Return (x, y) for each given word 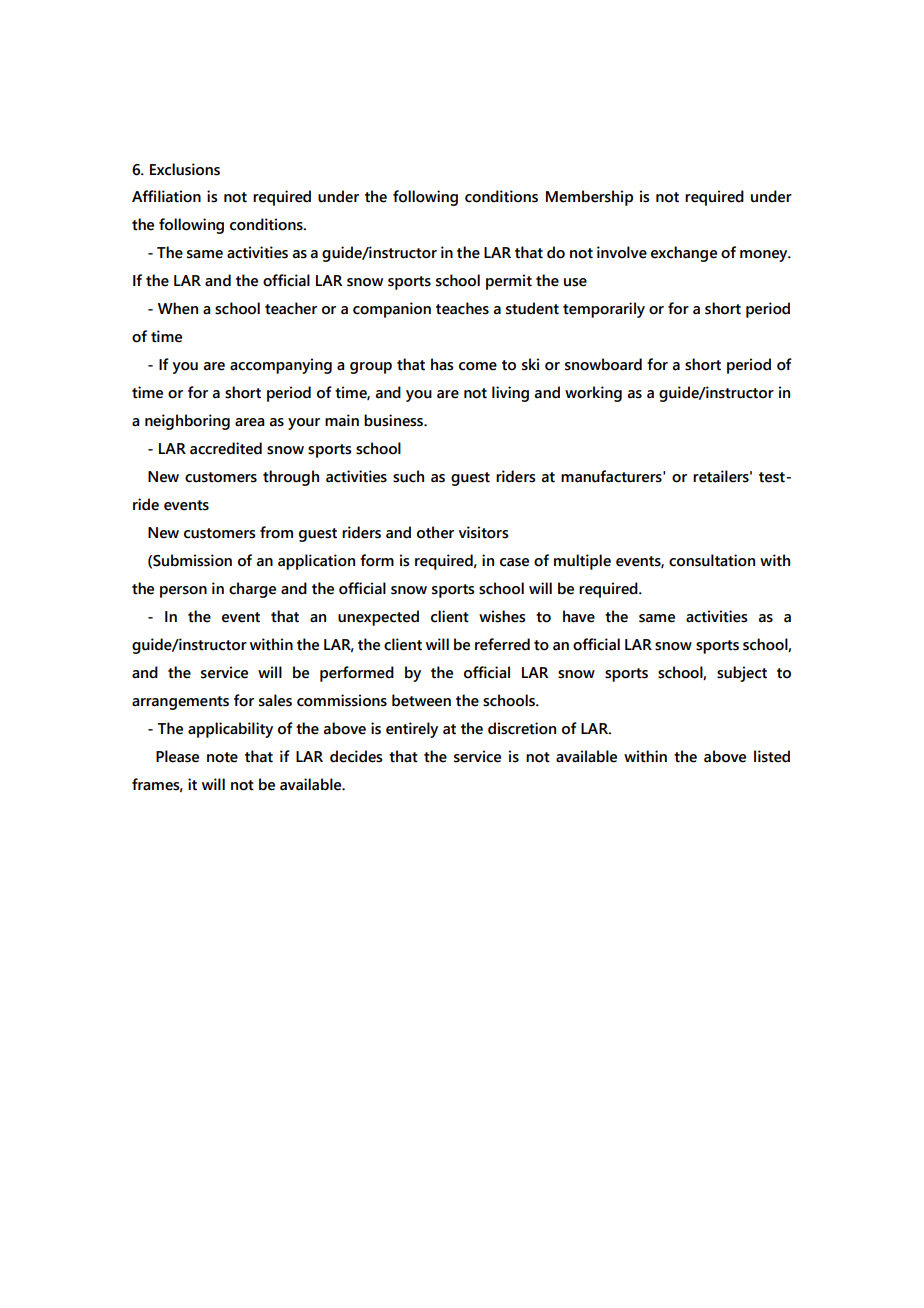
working (593, 394)
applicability (230, 730)
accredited (226, 448)
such (408, 476)
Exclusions (185, 169)
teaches (462, 308)
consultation (712, 560)
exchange (684, 254)
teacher (291, 308)
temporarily (604, 310)
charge (252, 590)
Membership (589, 198)
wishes (502, 616)
